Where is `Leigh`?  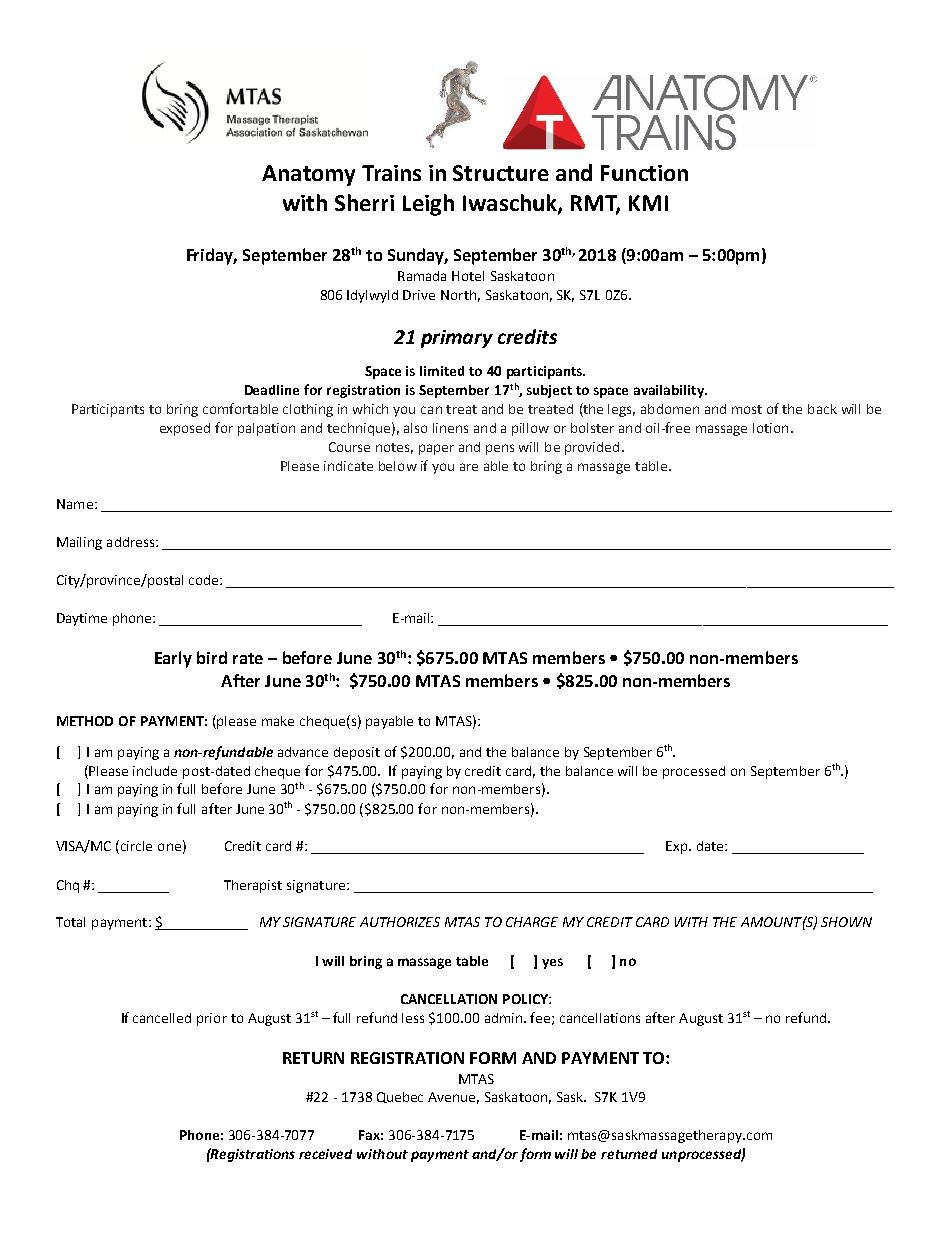
Leigh is located at coordinates (428, 205).
